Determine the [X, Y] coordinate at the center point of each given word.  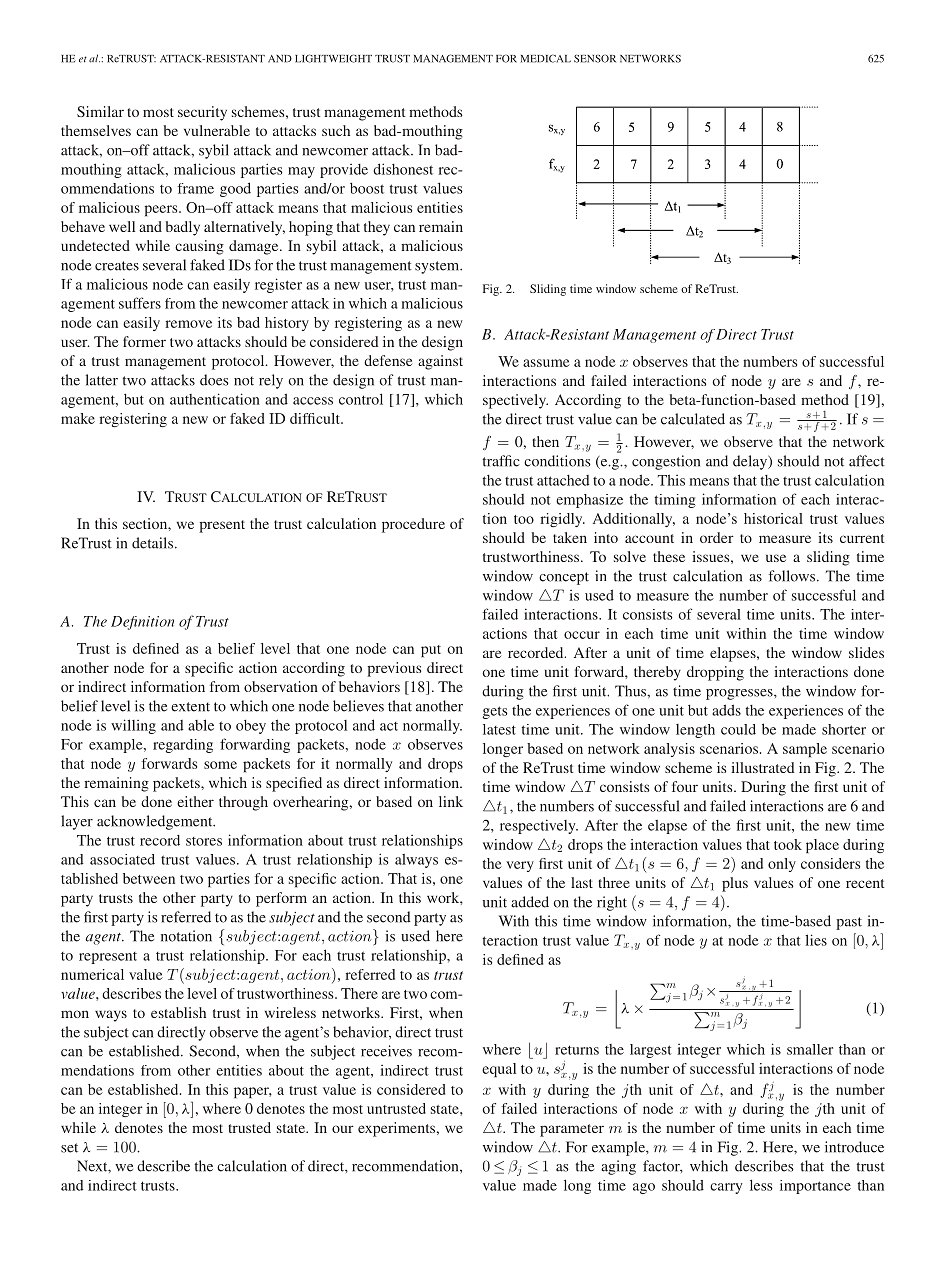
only [782, 865]
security [202, 113]
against [440, 362]
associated [122, 859]
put [431, 651]
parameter [572, 1130]
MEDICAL [546, 58]
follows [792, 576]
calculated [693, 419]
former [144, 341]
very [520, 866]
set [69, 1148]
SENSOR [595, 58]
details [154, 543]
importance [815, 1187]
